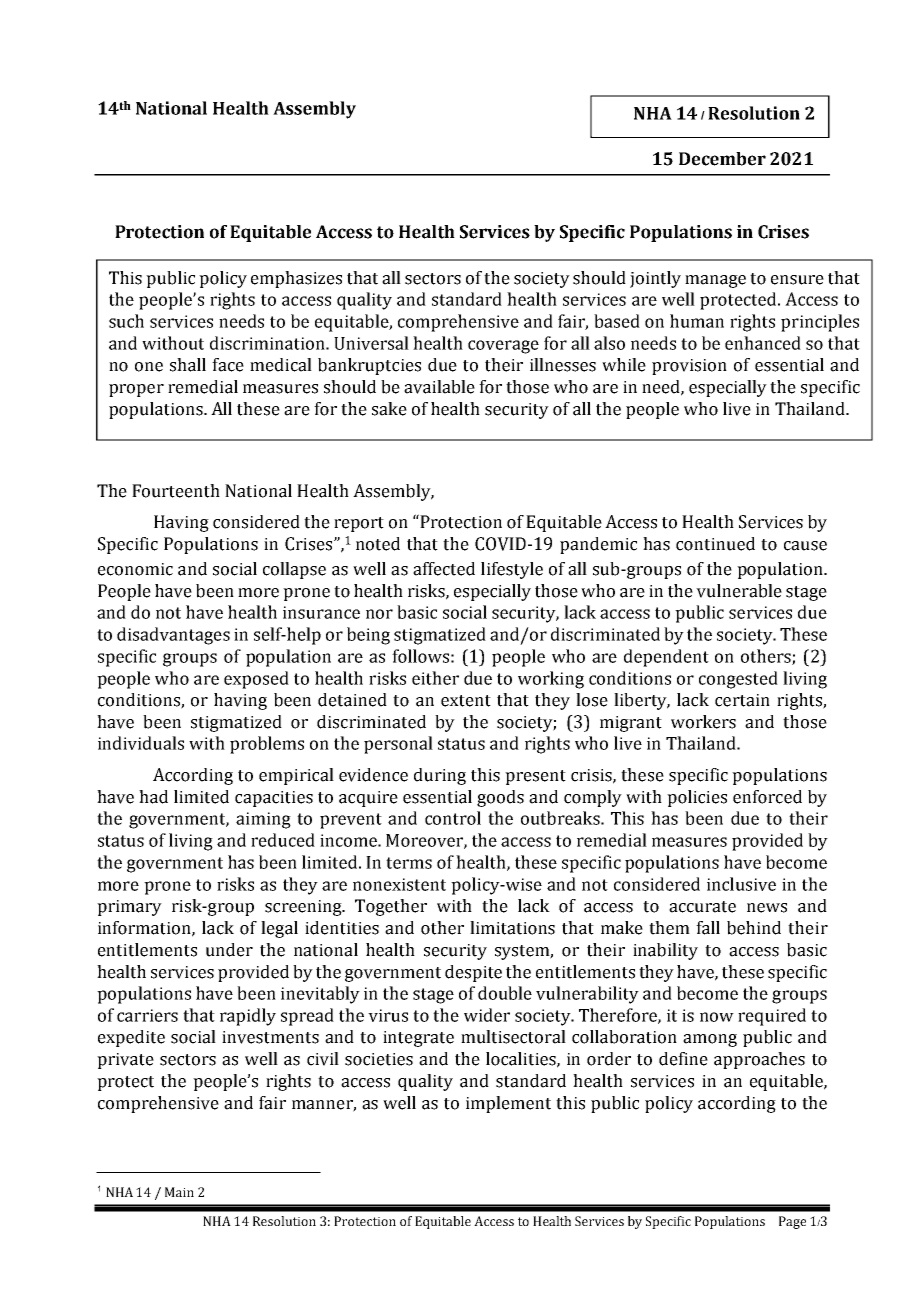 The height and width of the page is (1308, 924). Describe the element at coordinates (439, 387) in the page. I see `available` at that location.
